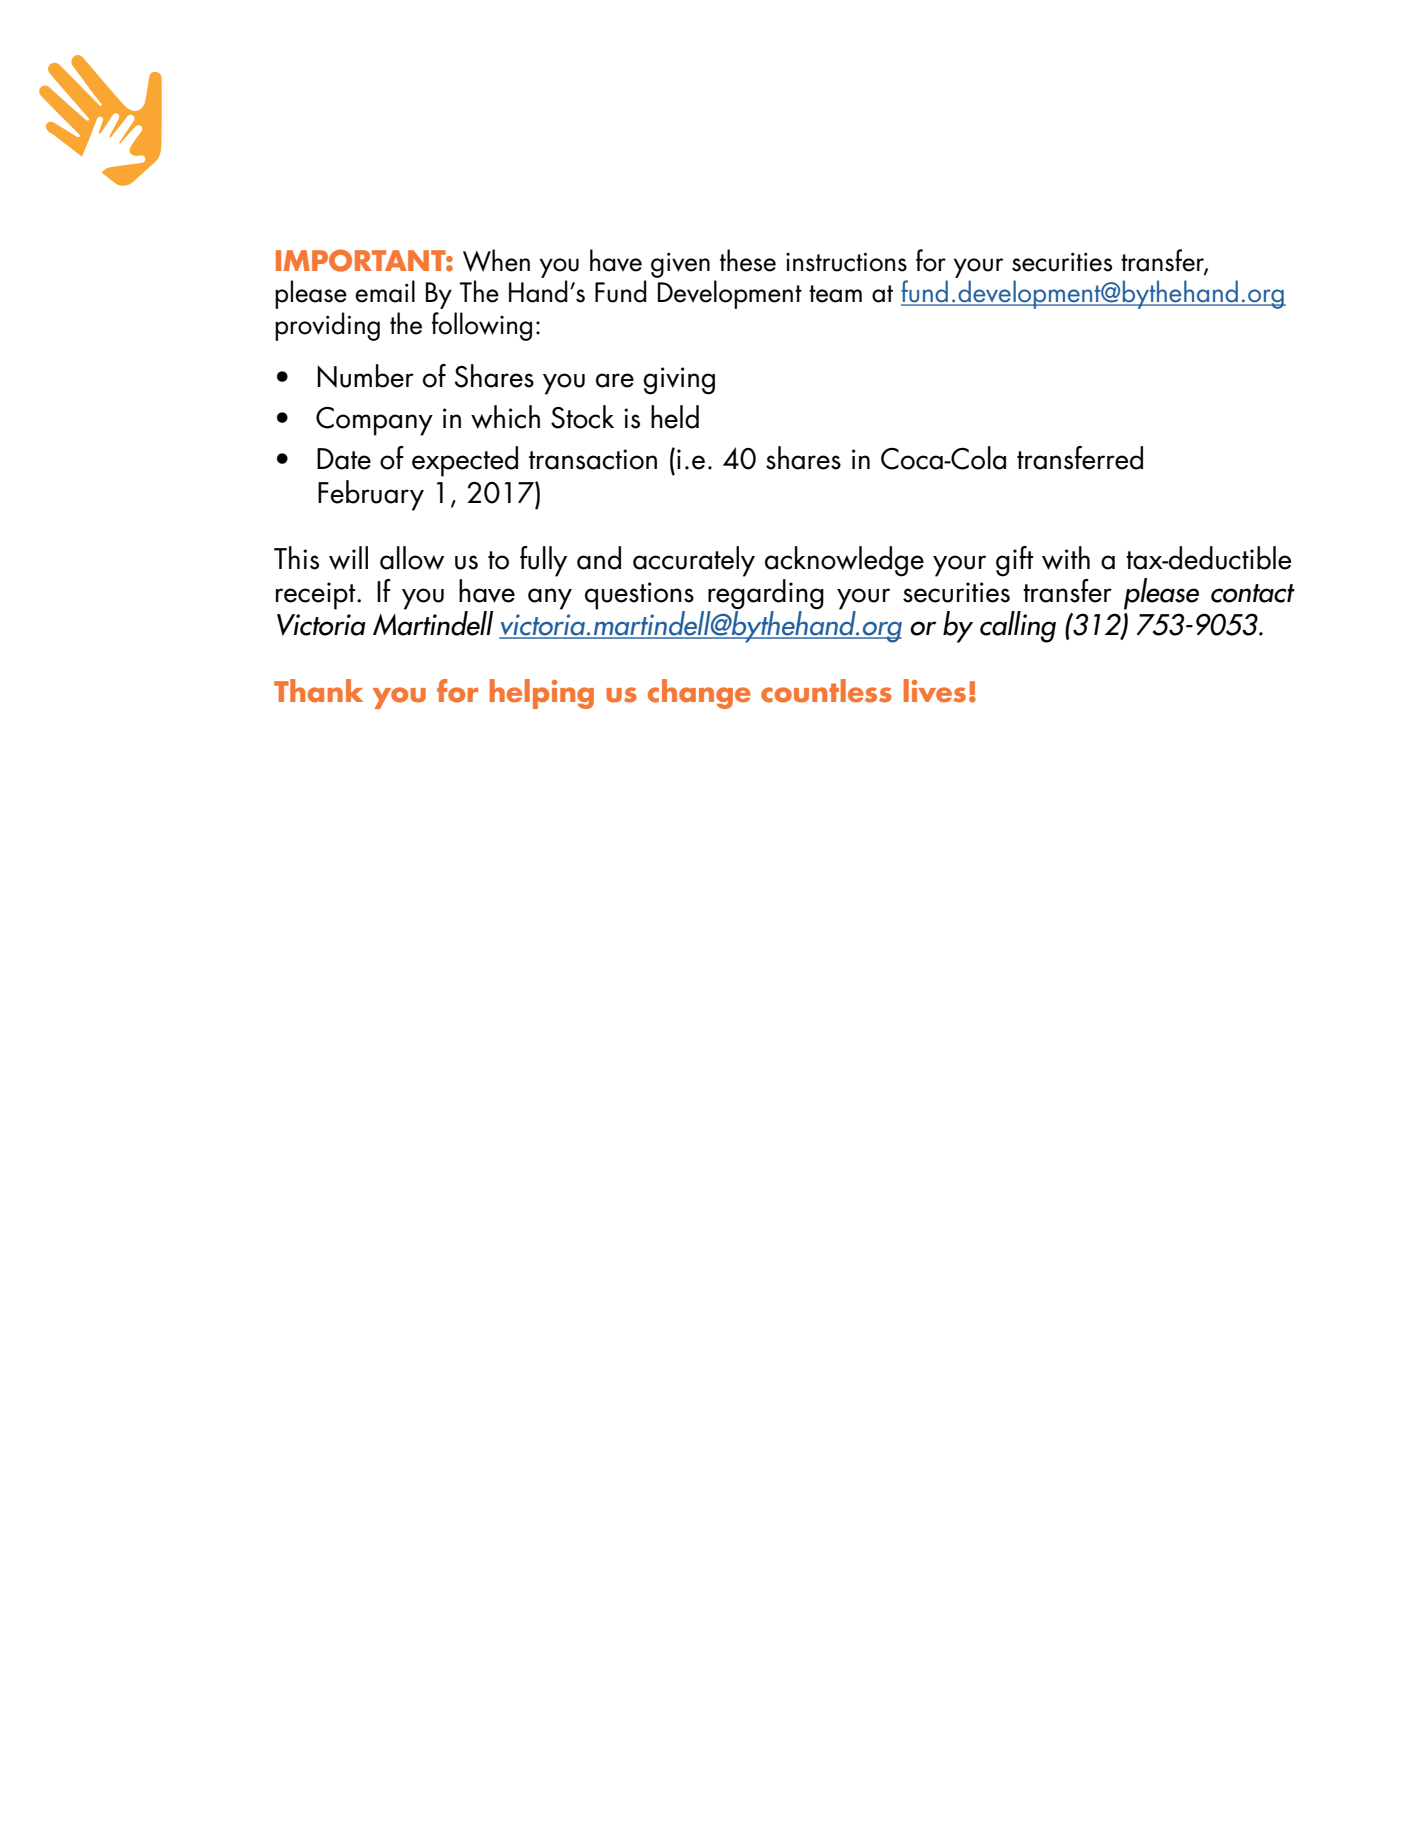 The width and height of the screenshot is (1410, 1824). I want to click on instructions, so click(846, 262).
